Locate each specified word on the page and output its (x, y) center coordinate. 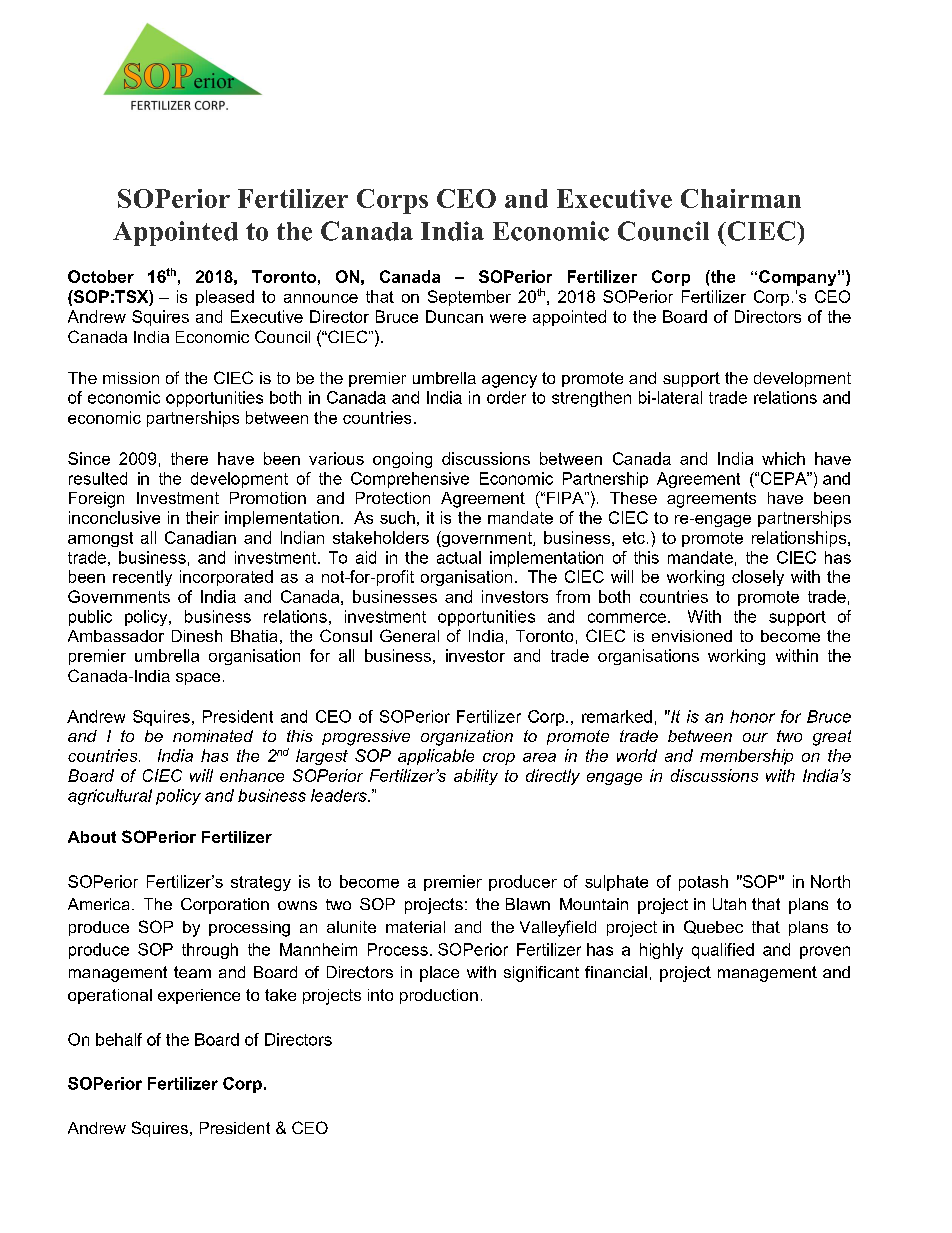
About (92, 837)
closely (758, 578)
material (415, 927)
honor (752, 716)
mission (131, 378)
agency (509, 381)
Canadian (200, 537)
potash (703, 883)
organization (467, 738)
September (469, 298)
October (101, 276)
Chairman (741, 198)
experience (199, 996)
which (783, 458)
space (198, 679)
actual (459, 557)
